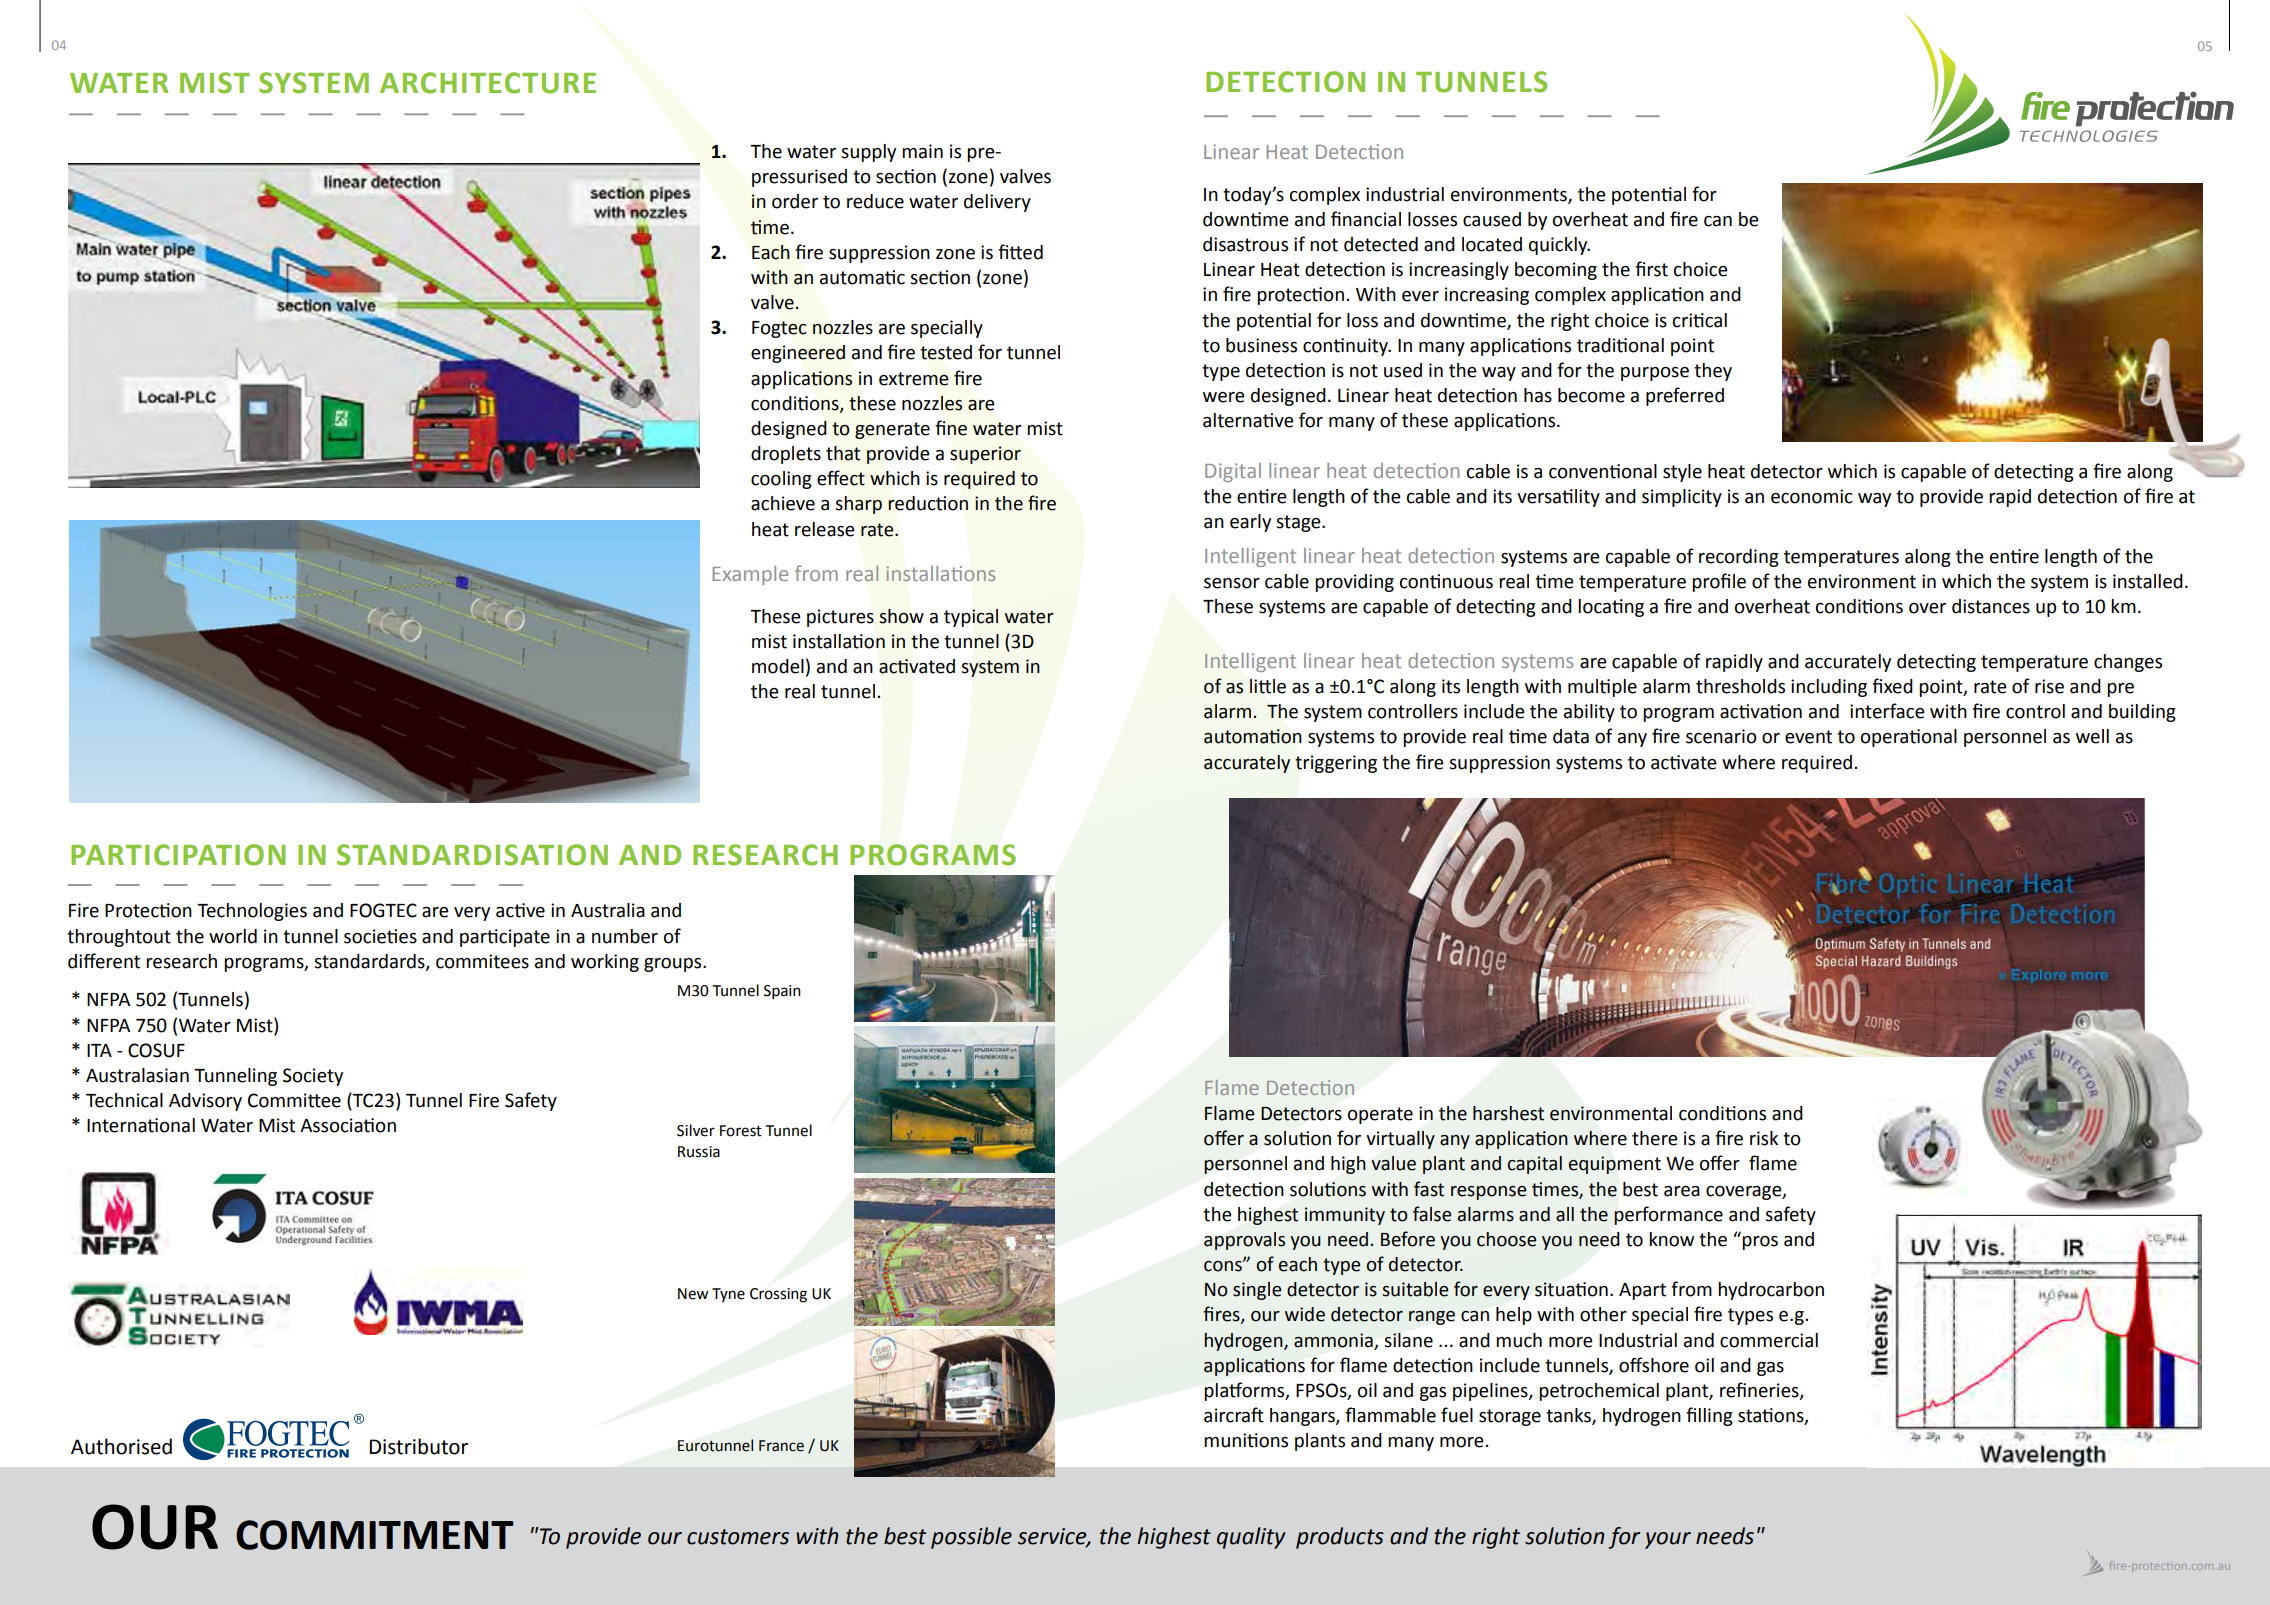 This screenshot has height=1605, width=2270. I want to click on Spain, so click(782, 992).
